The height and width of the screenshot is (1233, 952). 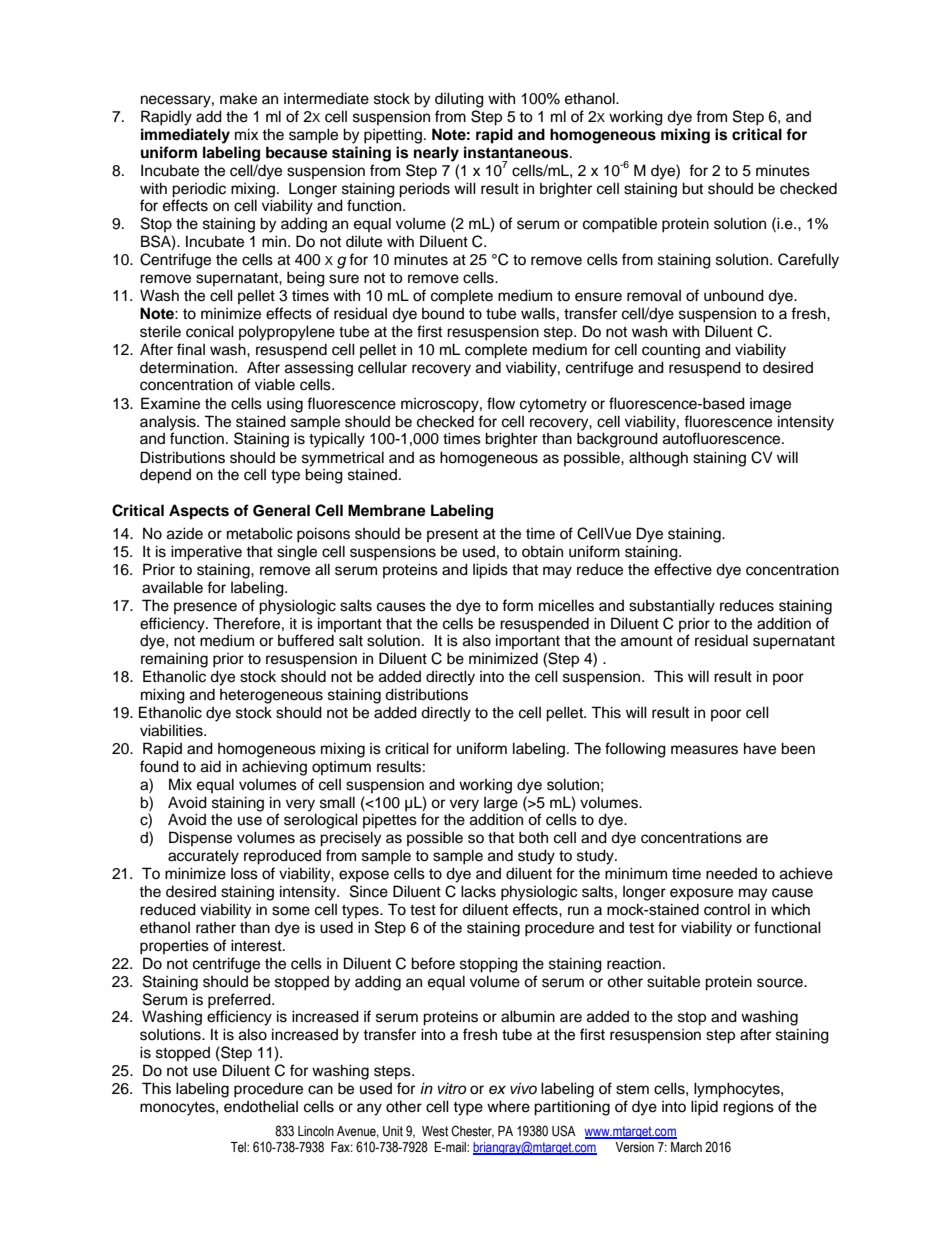 I want to click on substantially, so click(x=672, y=607).
